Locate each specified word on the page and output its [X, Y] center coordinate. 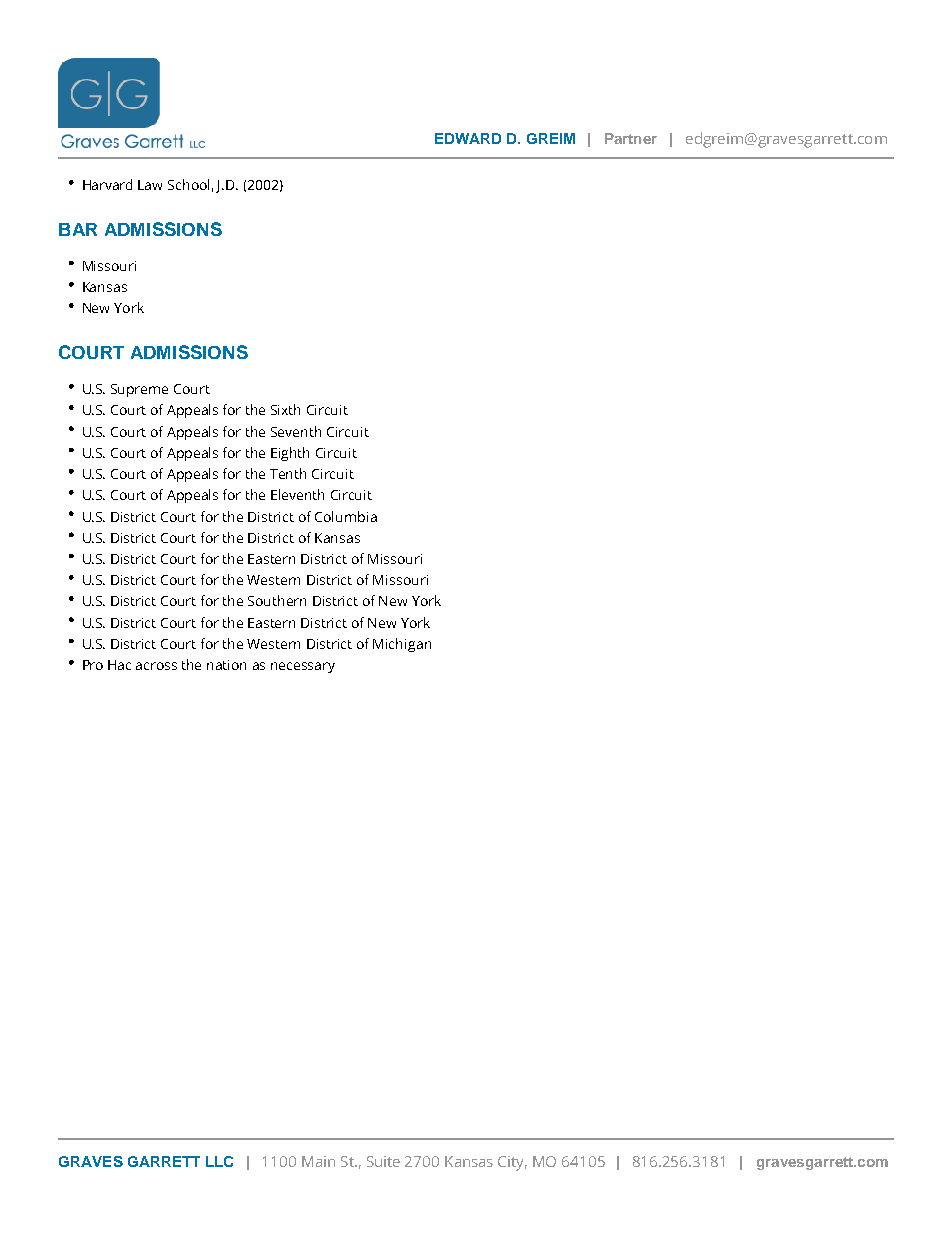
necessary [303, 667]
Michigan [402, 645]
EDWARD [468, 138]
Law [150, 185]
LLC [219, 1161]
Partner [631, 138]
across [156, 666]
